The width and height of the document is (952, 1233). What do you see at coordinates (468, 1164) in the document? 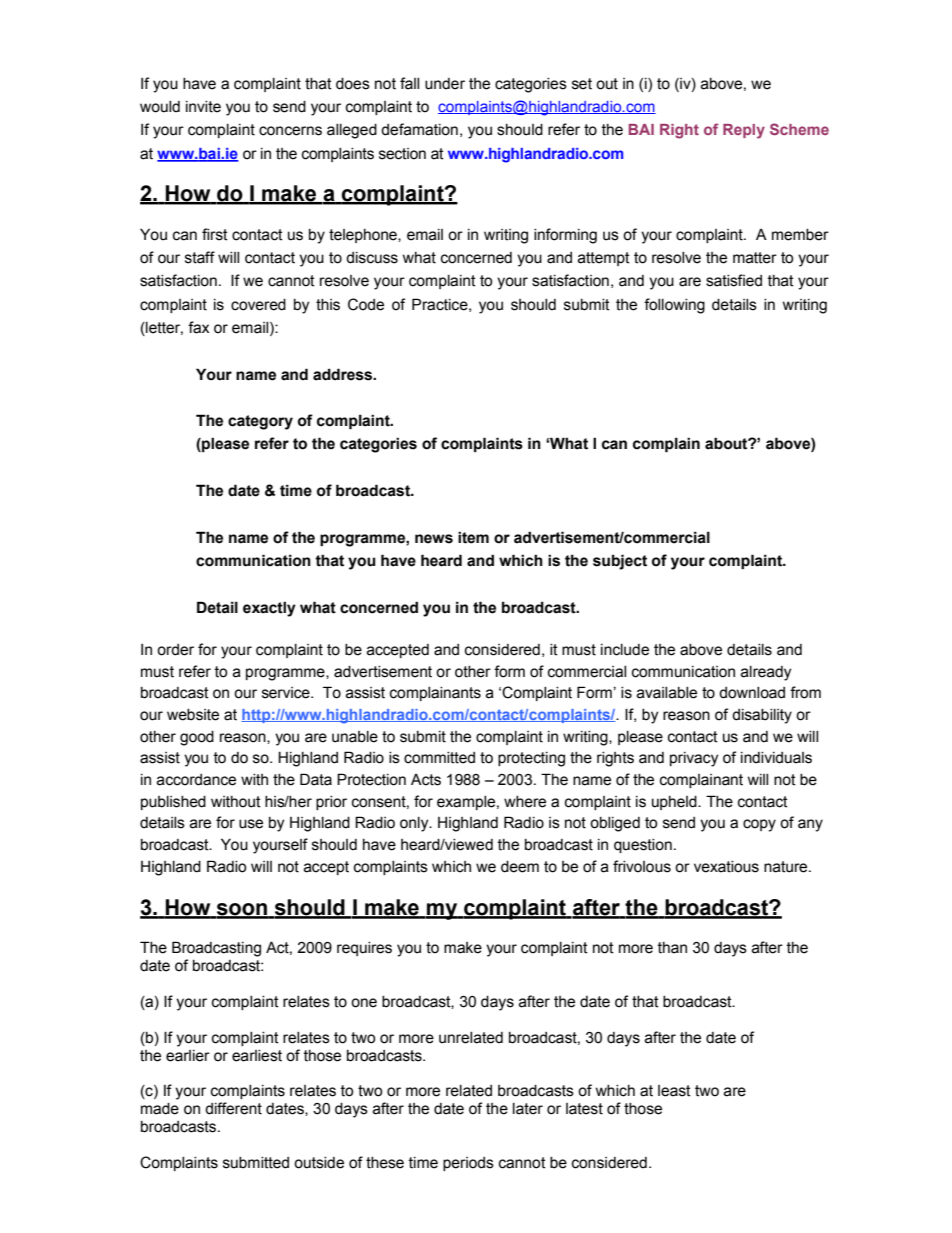
I see `periods` at bounding box center [468, 1164].
